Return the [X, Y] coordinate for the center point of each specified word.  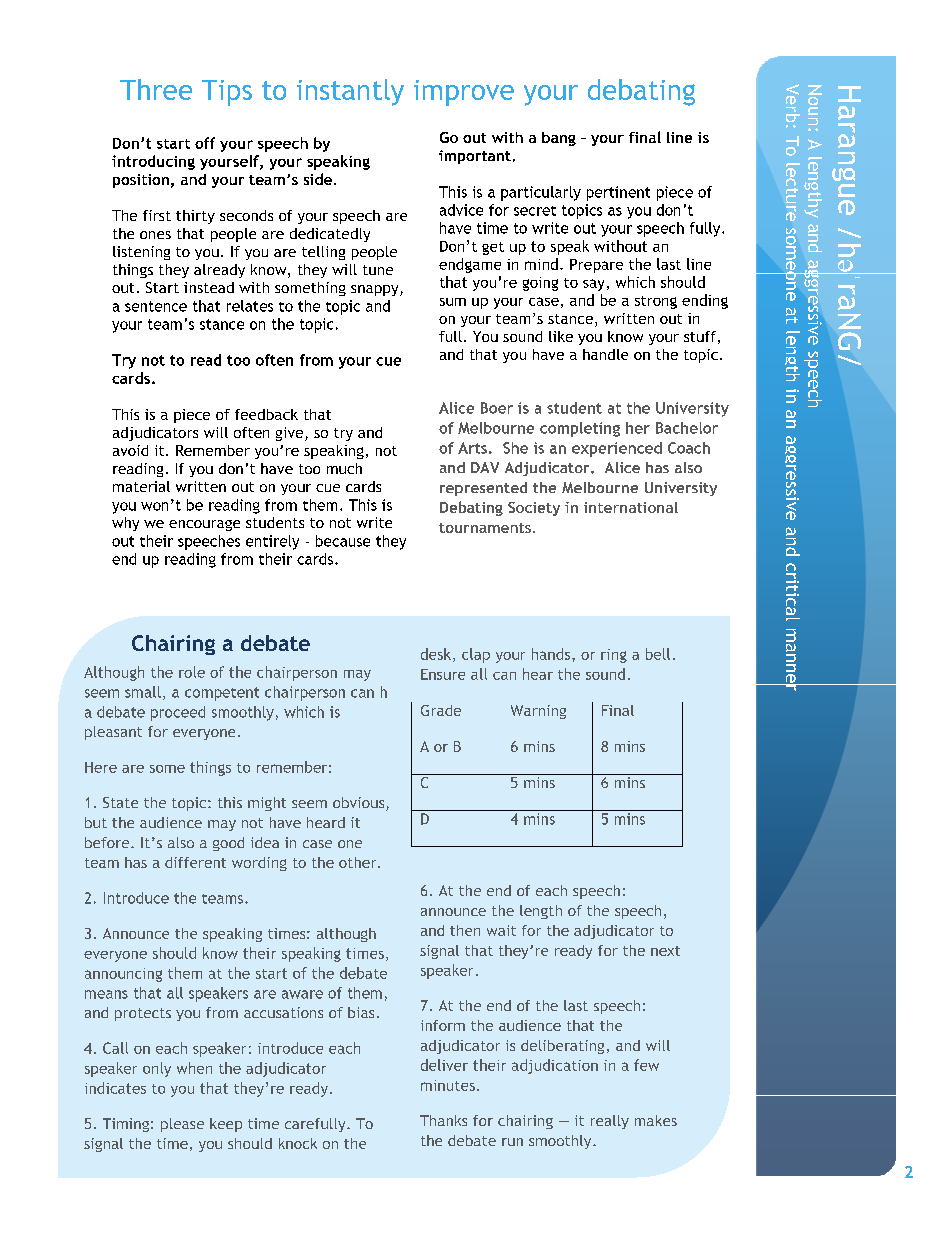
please [182, 1125]
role [192, 672]
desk [437, 655]
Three [156, 89]
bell [658, 654]
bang [559, 139]
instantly [350, 92]
